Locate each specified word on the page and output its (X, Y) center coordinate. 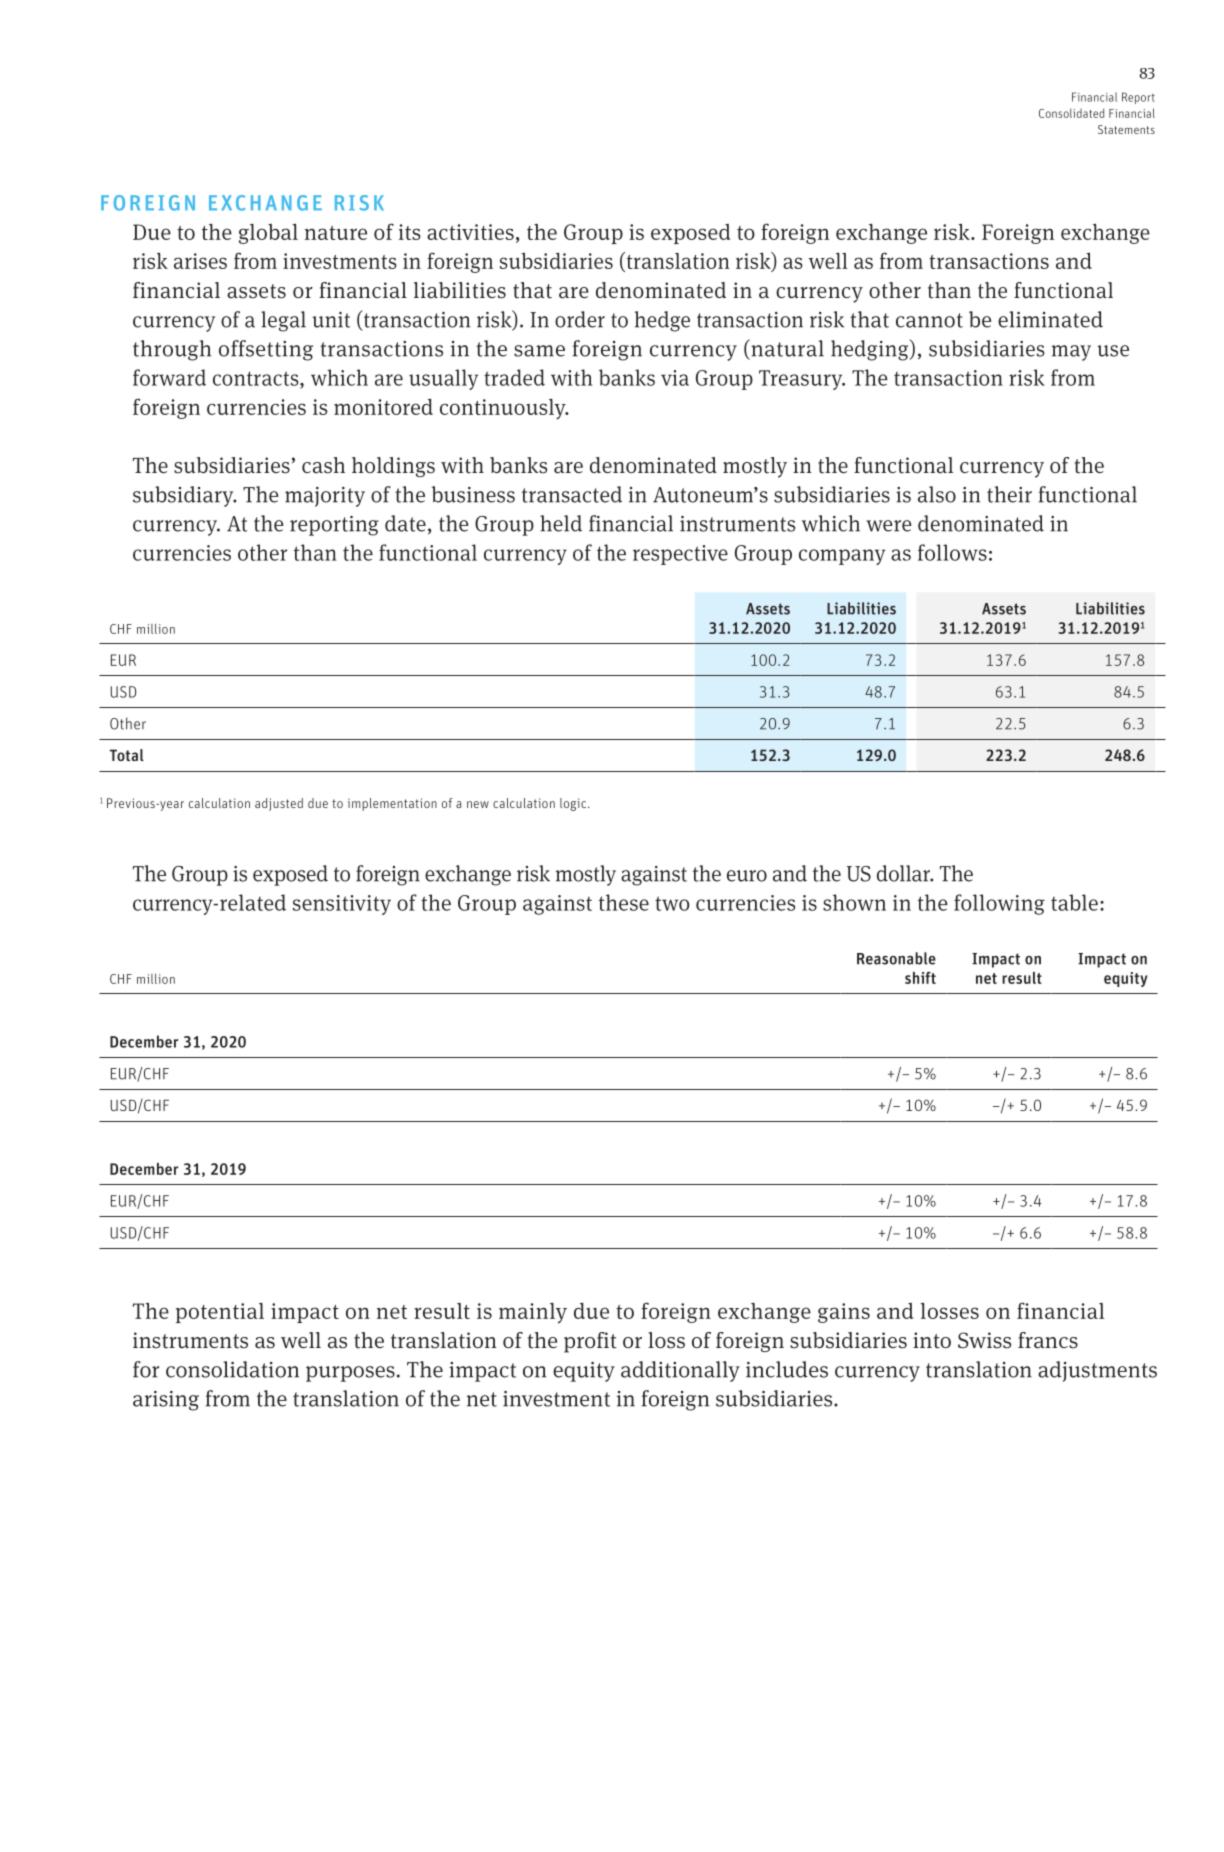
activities (470, 232)
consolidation (232, 1369)
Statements (1126, 129)
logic (574, 804)
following (999, 904)
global (268, 233)
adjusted (279, 804)
